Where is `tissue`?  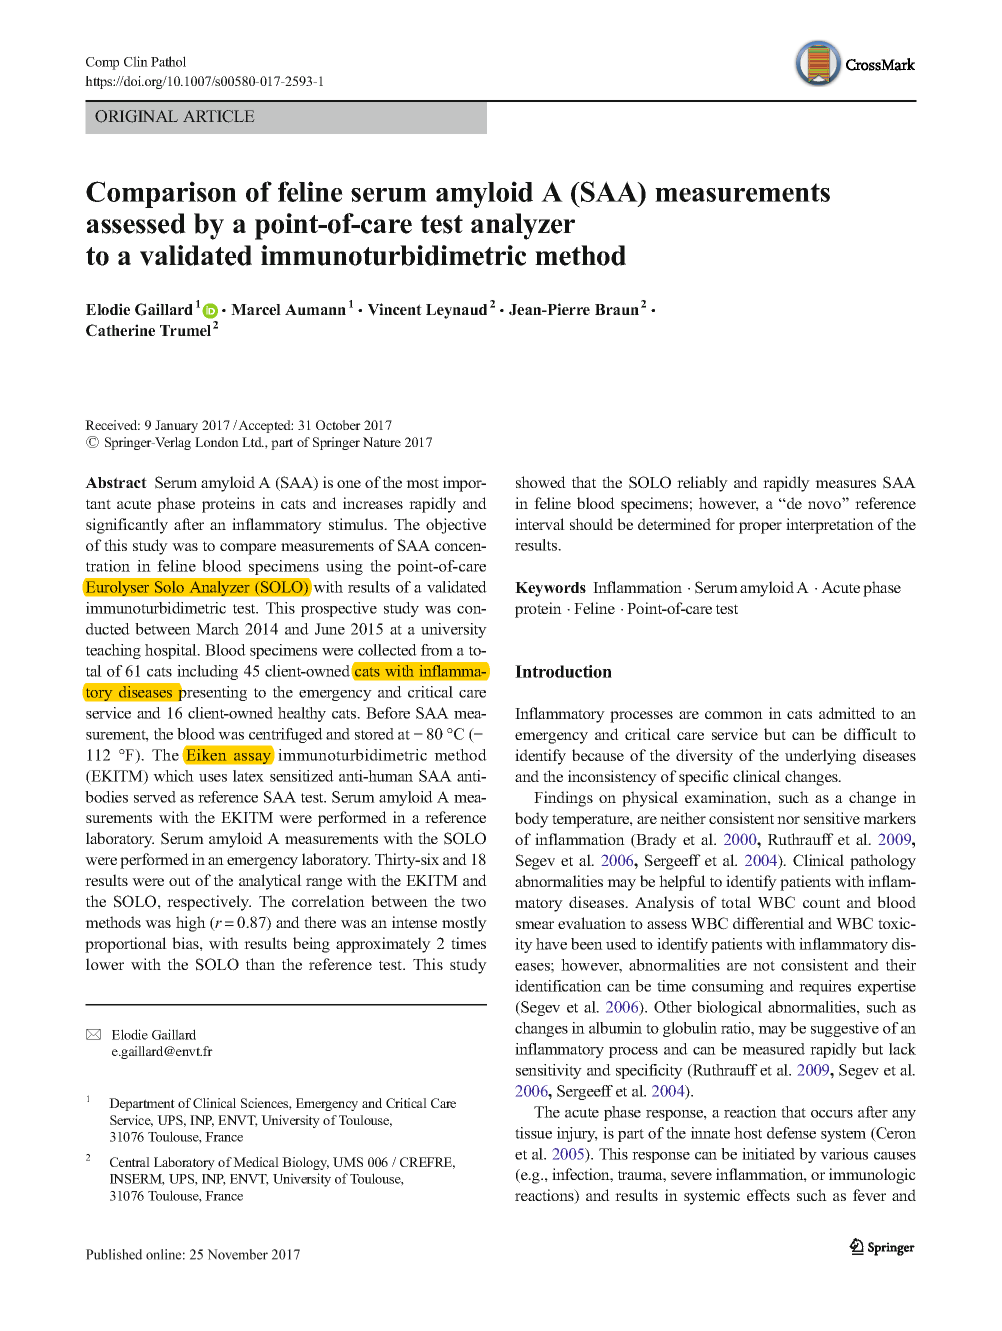 tissue is located at coordinates (533, 1133).
